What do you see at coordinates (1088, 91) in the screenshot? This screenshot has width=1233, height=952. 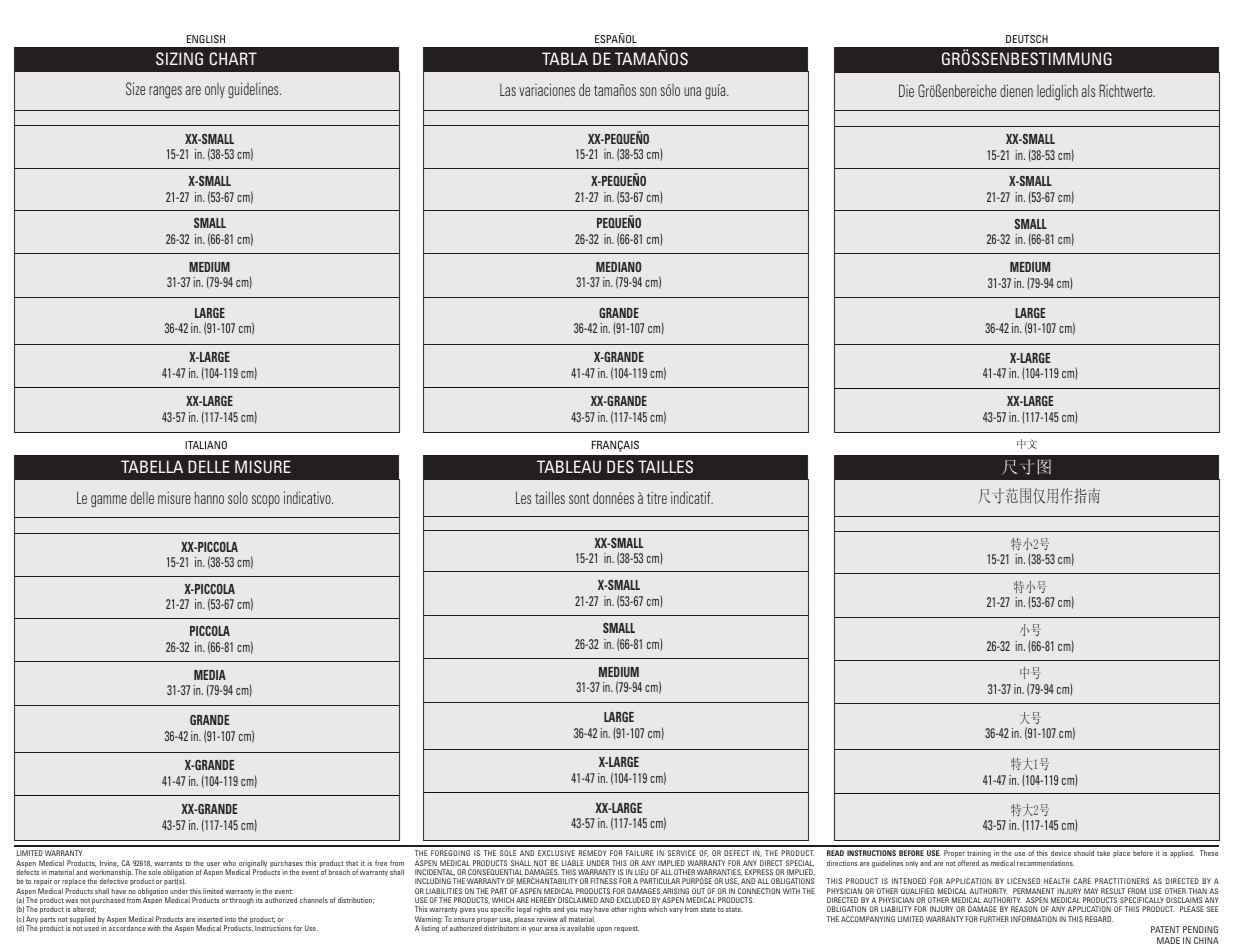 I see `als` at bounding box center [1088, 91].
